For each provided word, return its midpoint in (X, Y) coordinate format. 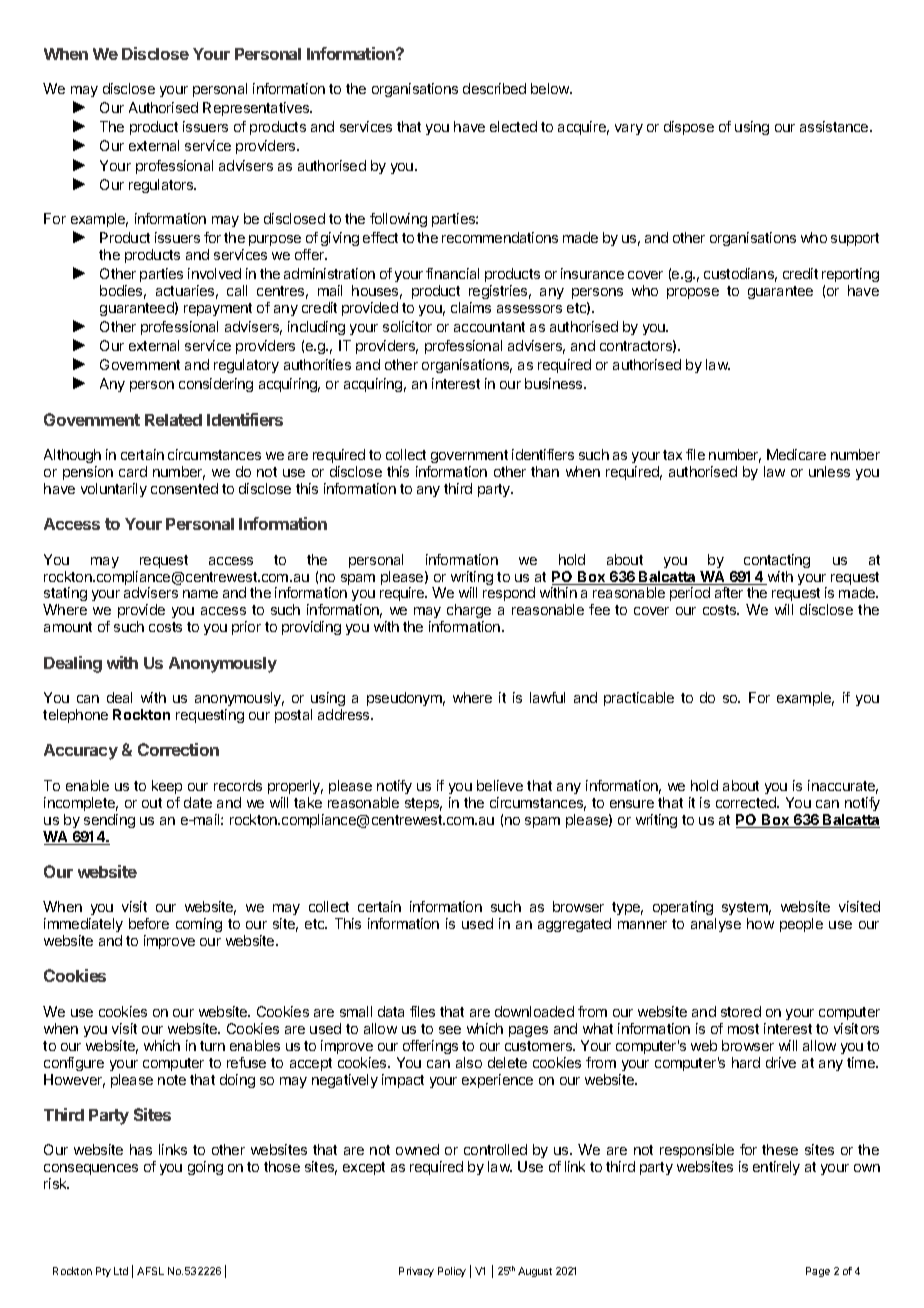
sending (109, 821)
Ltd (121, 1271)
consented (184, 488)
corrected (747, 802)
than (545, 471)
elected (513, 126)
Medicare (796, 454)
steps (423, 804)
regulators (162, 186)
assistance (835, 126)
